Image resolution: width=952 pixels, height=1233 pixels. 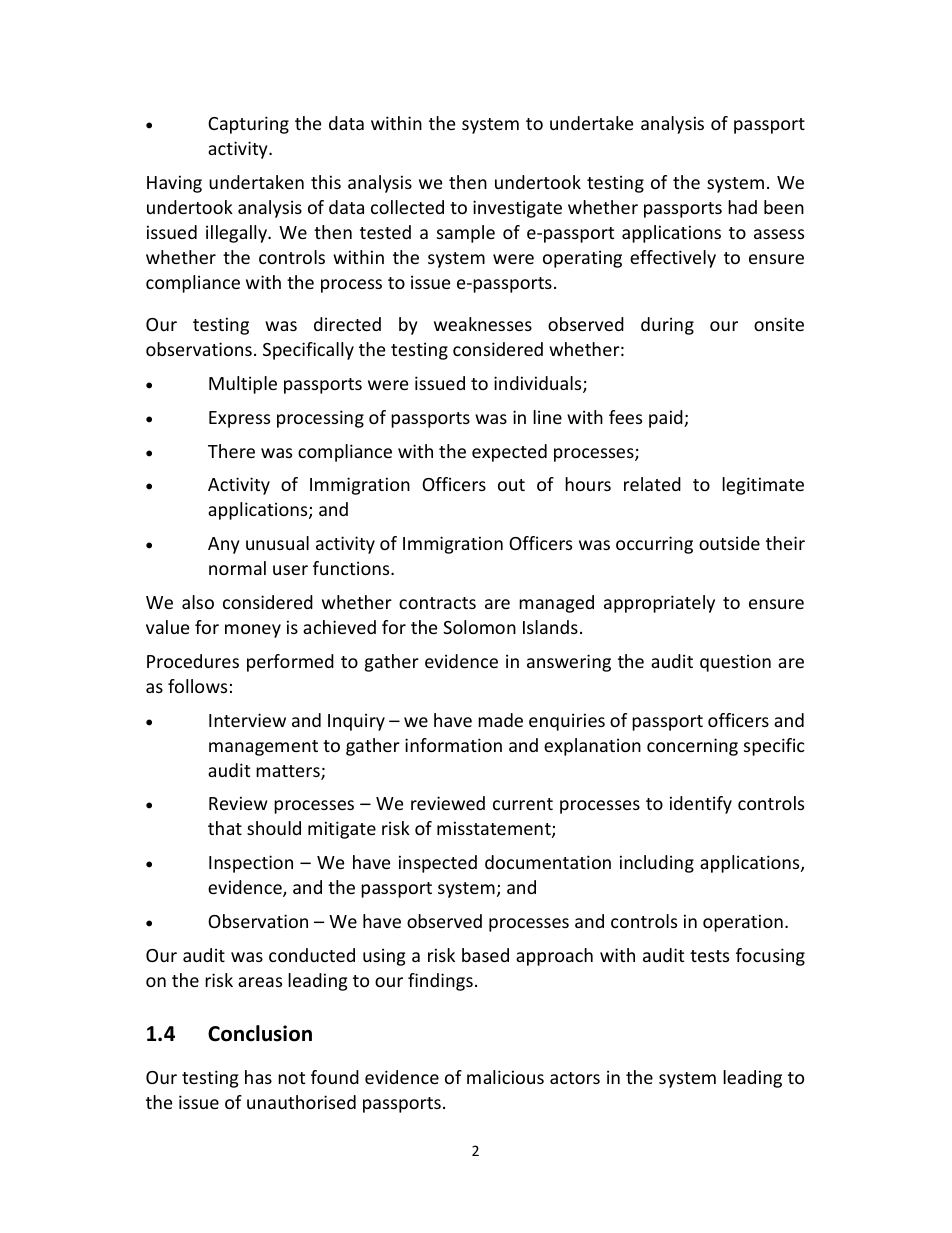 I want to click on appropriately, so click(x=659, y=604).
